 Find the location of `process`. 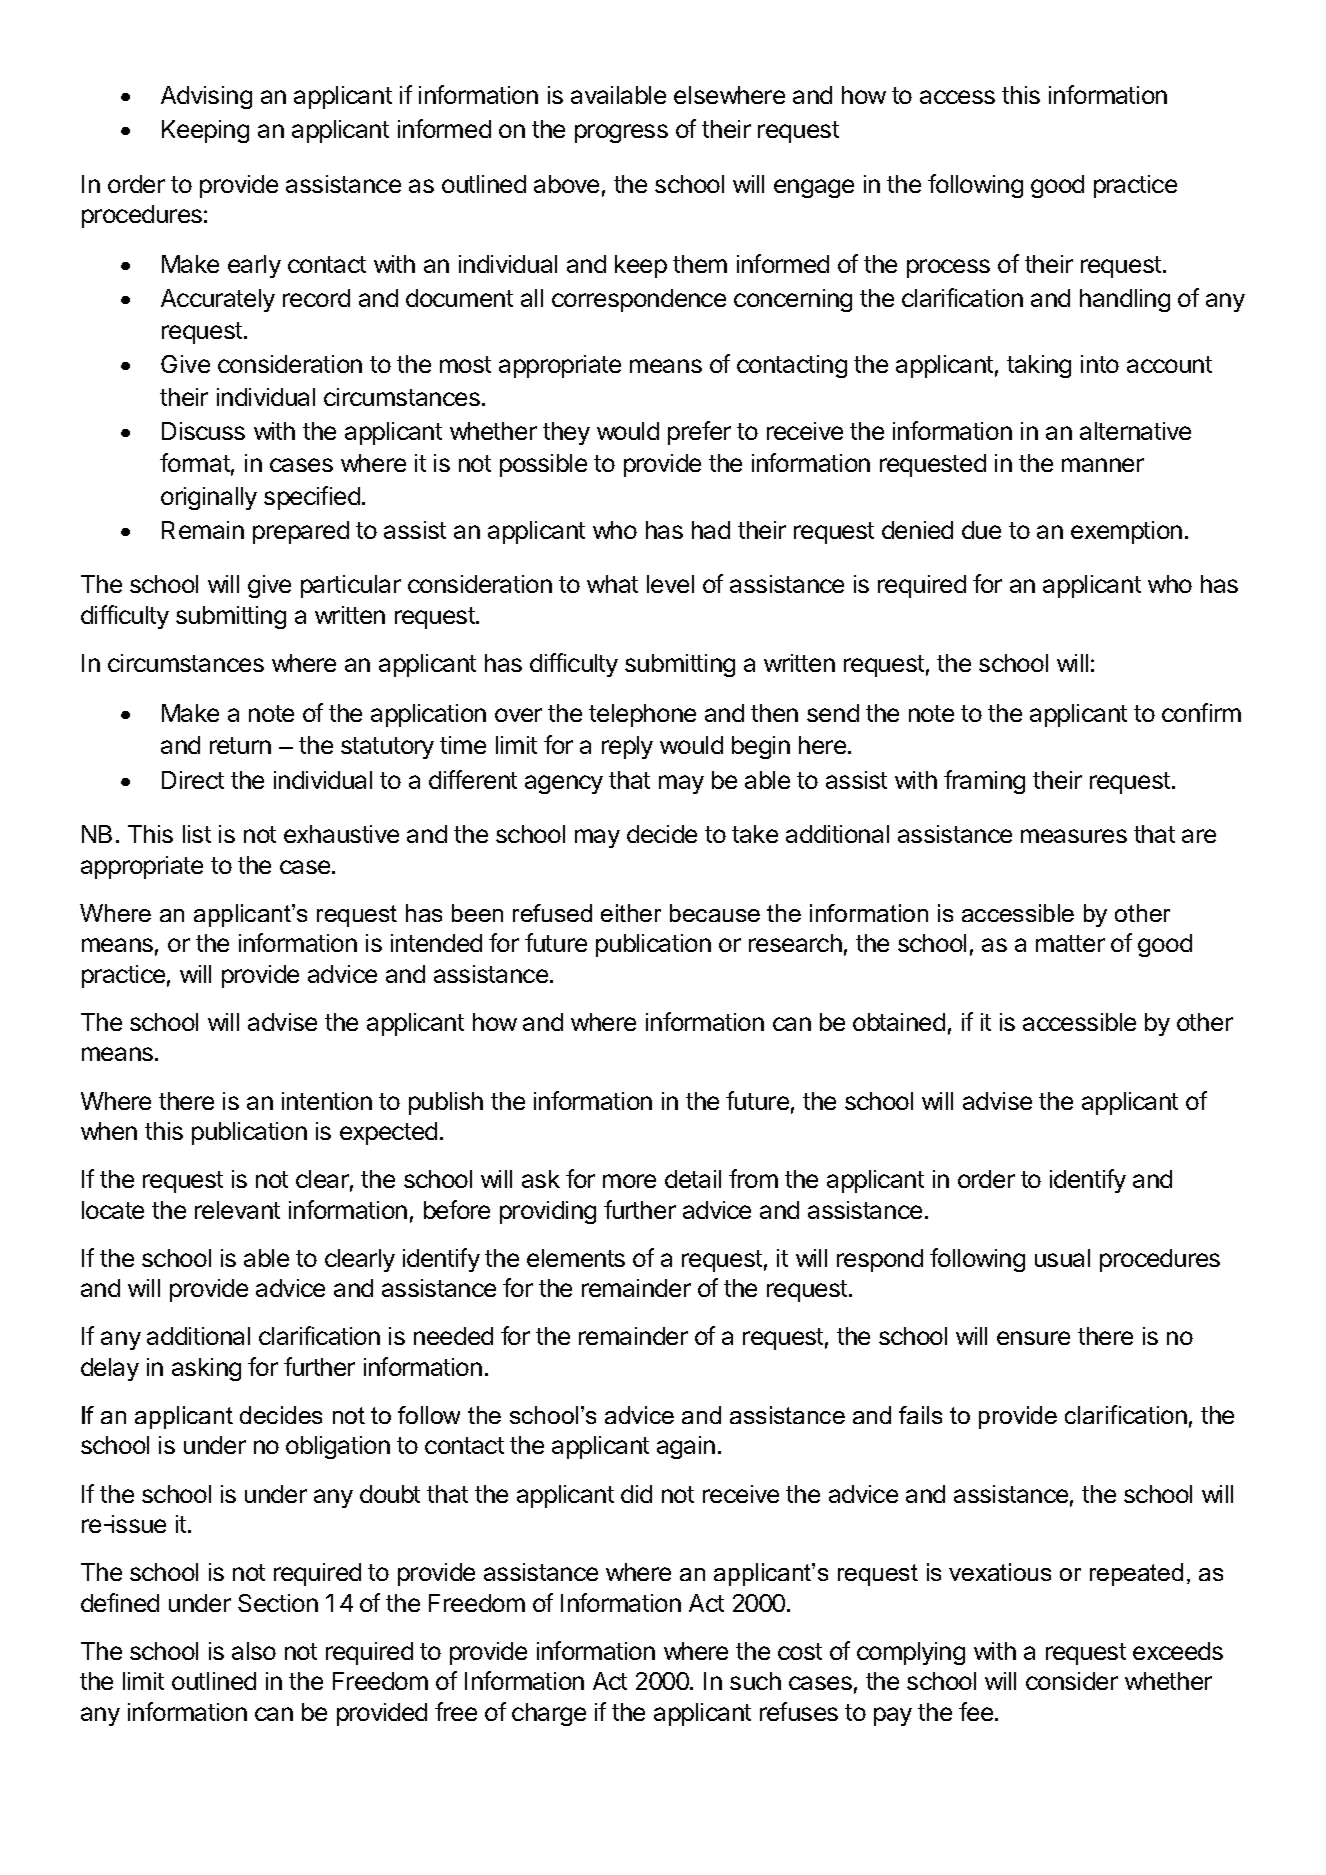

process is located at coordinates (948, 268).
